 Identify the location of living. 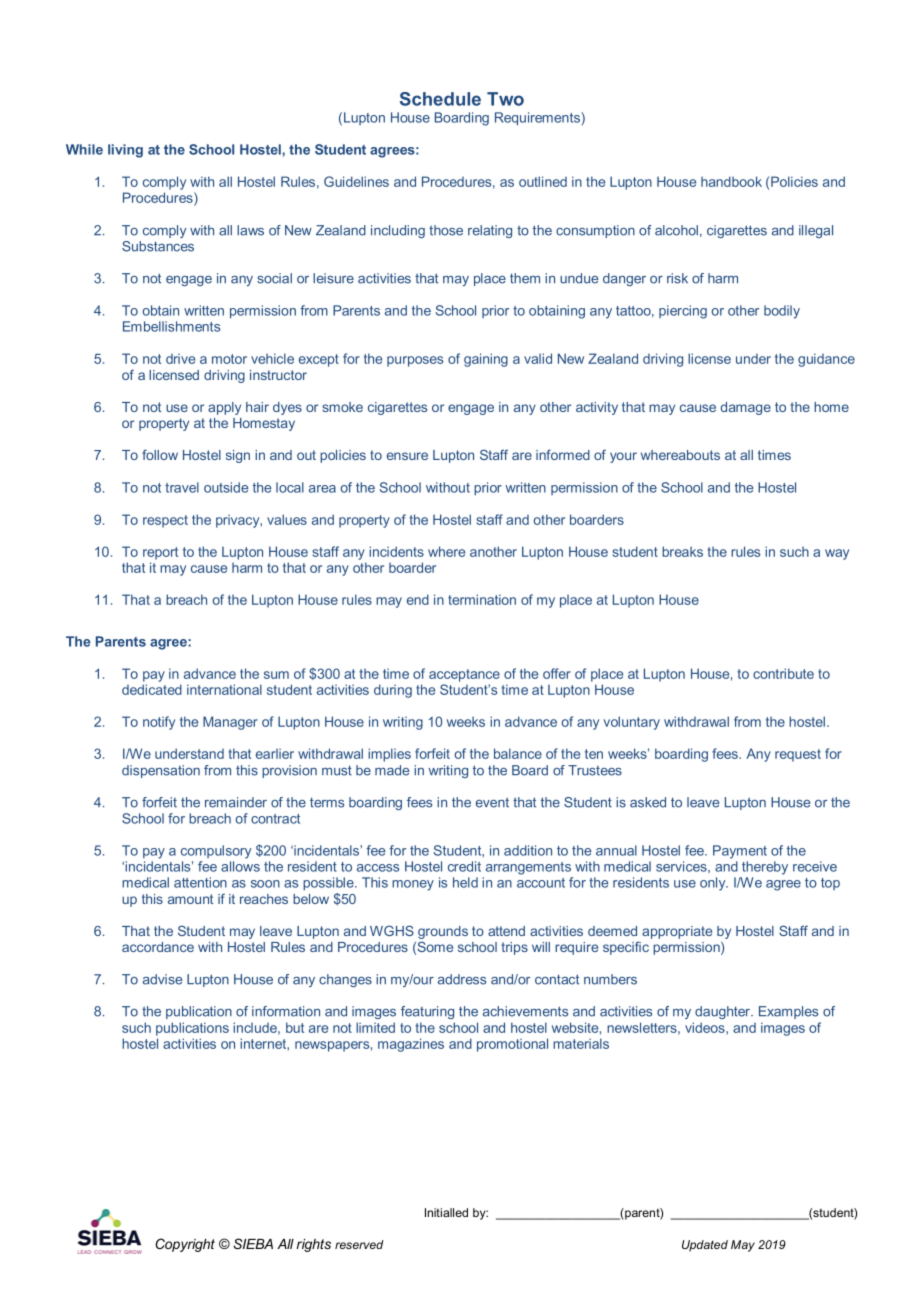
(125, 151).
